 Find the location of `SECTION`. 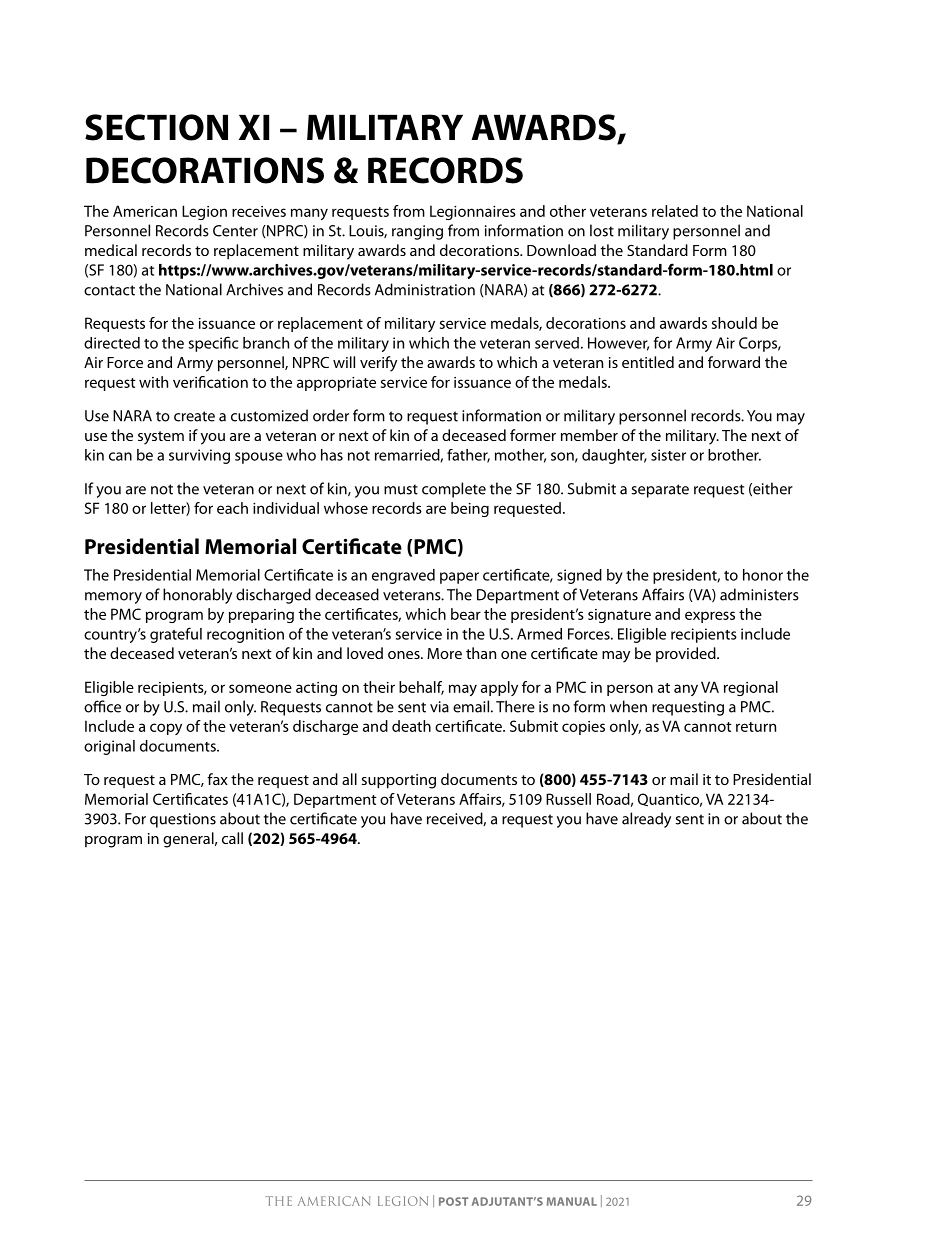

SECTION is located at coordinates (156, 127).
